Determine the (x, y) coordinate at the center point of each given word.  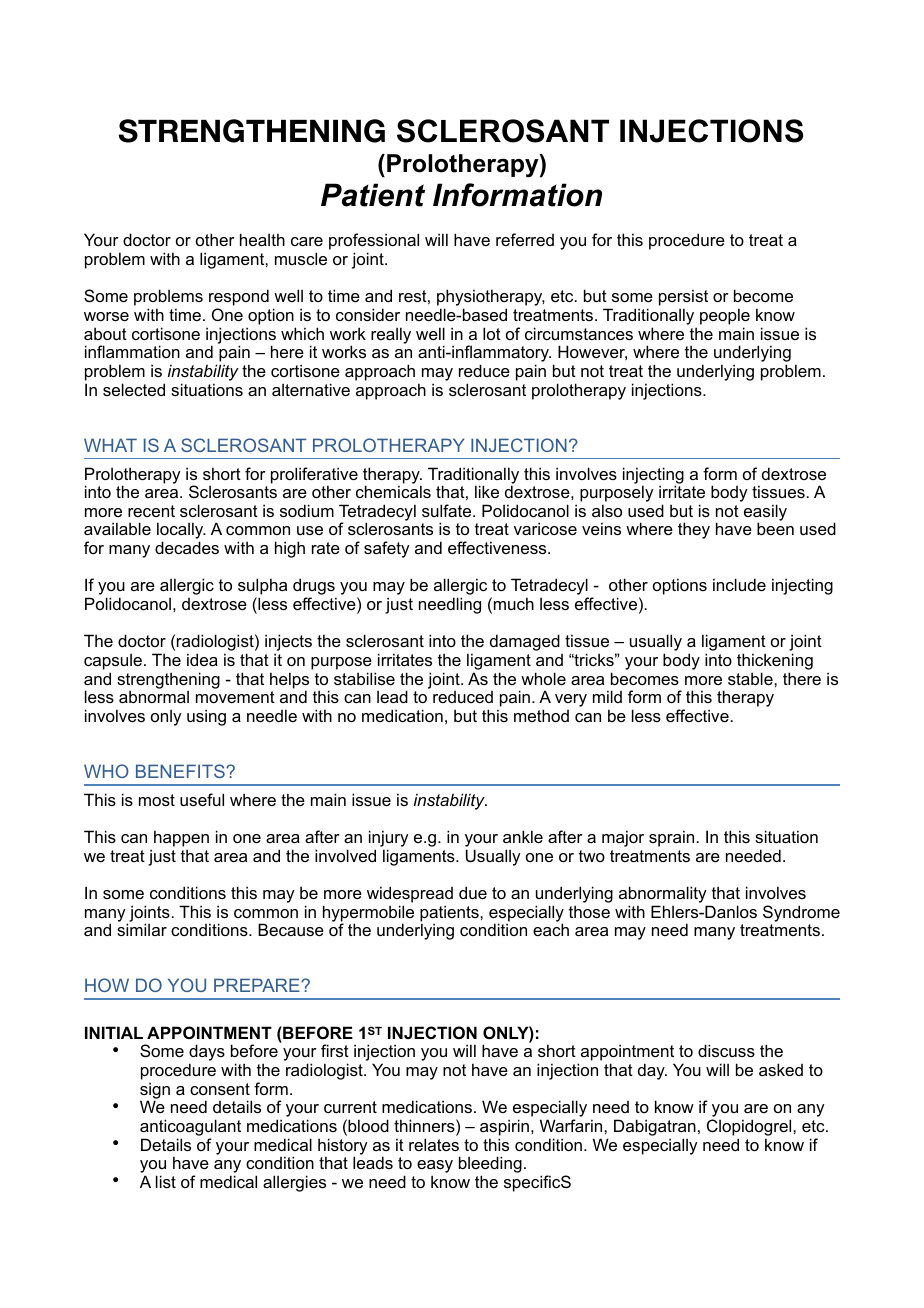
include (739, 584)
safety (387, 549)
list (166, 1181)
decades (187, 547)
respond (239, 299)
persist (683, 299)
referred (525, 239)
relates (434, 1144)
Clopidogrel (750, 1129)
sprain (673, 838)
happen (181, 838)
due (473, 892)
